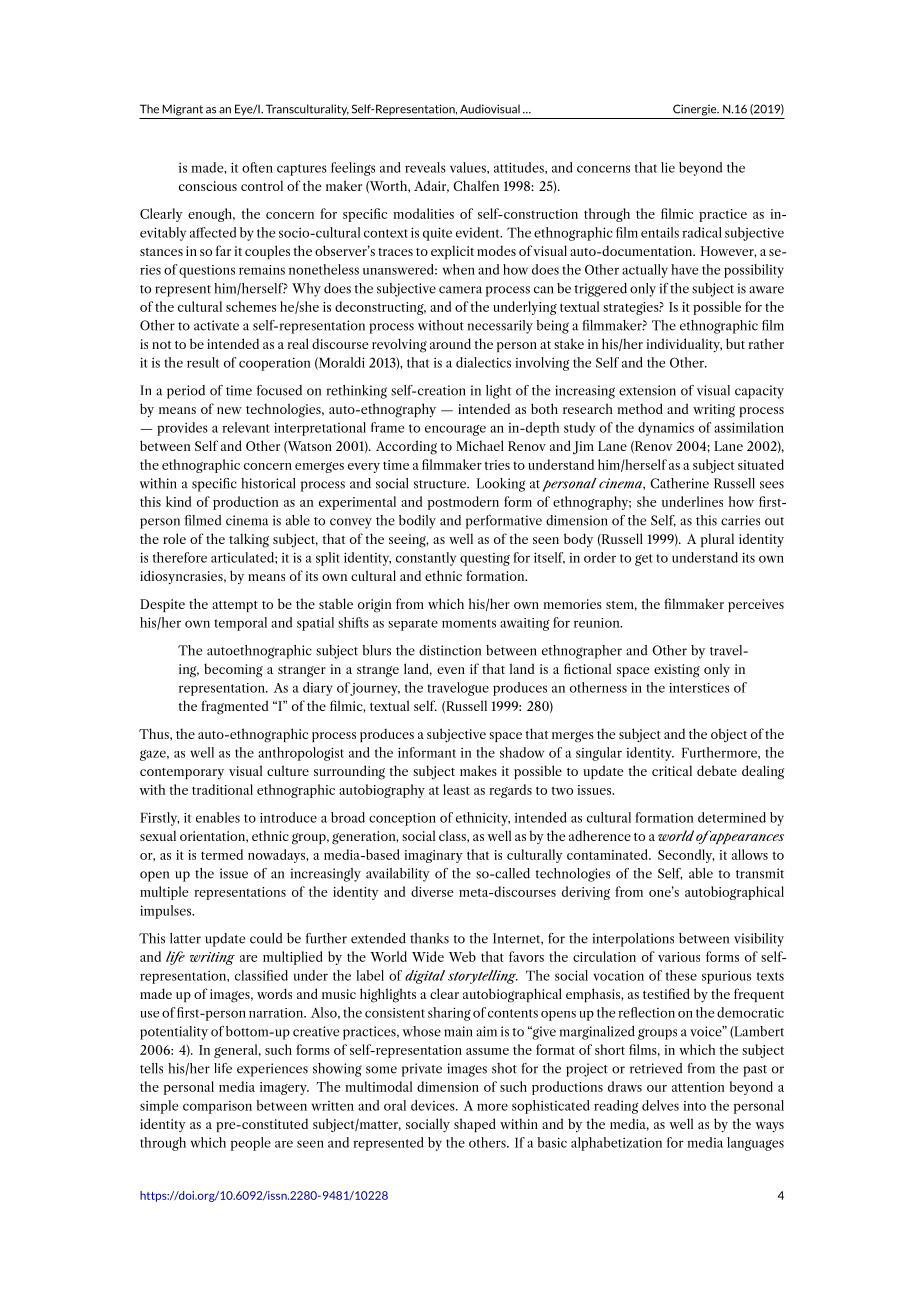 This page has height=1308, width=924. Describe the element at coordinates (217, 1107) in the page. I see `comparison` at that location.
